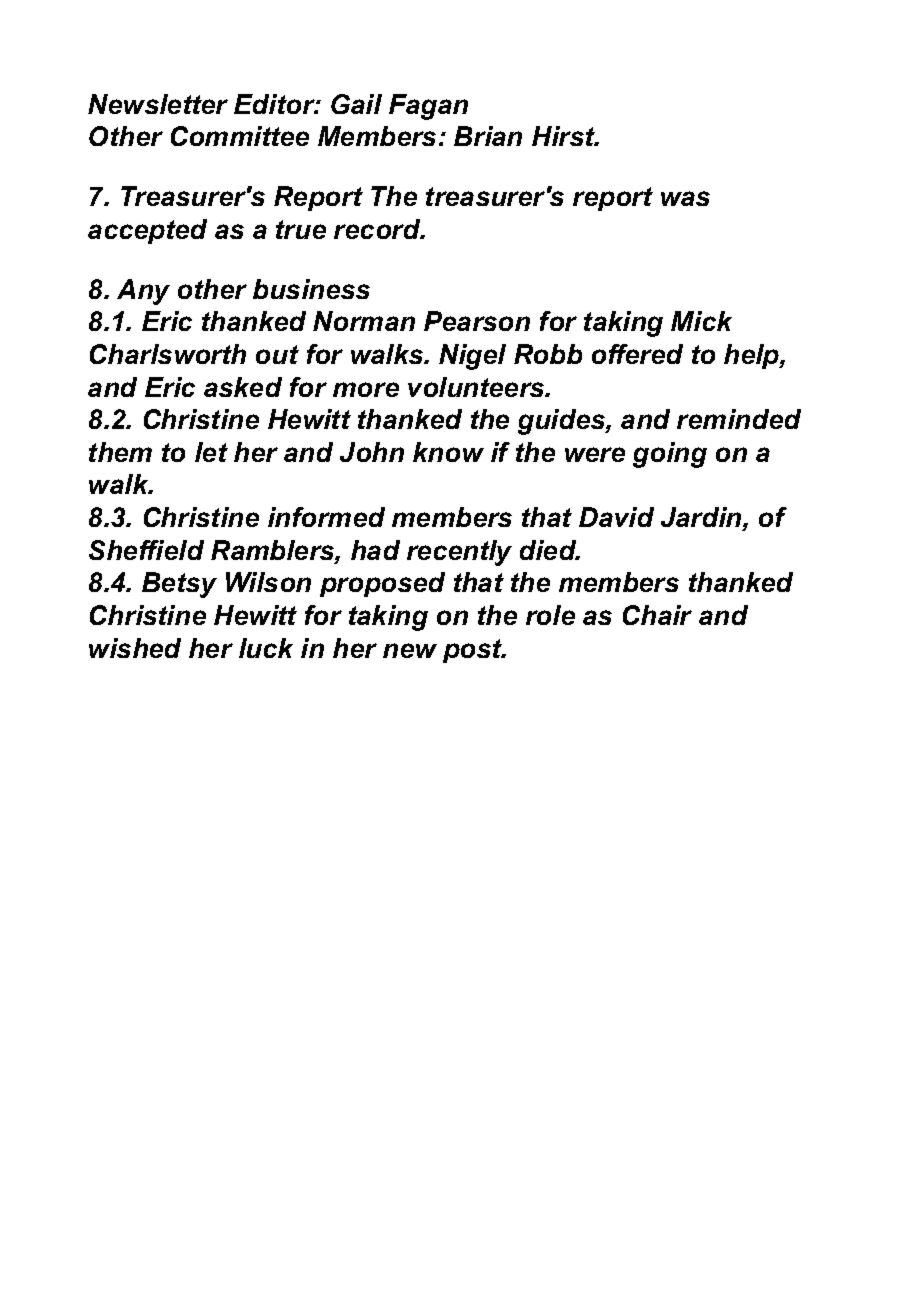  Describe the element at coordinates (657, 615) in the document. I see `Chair` at that location.
